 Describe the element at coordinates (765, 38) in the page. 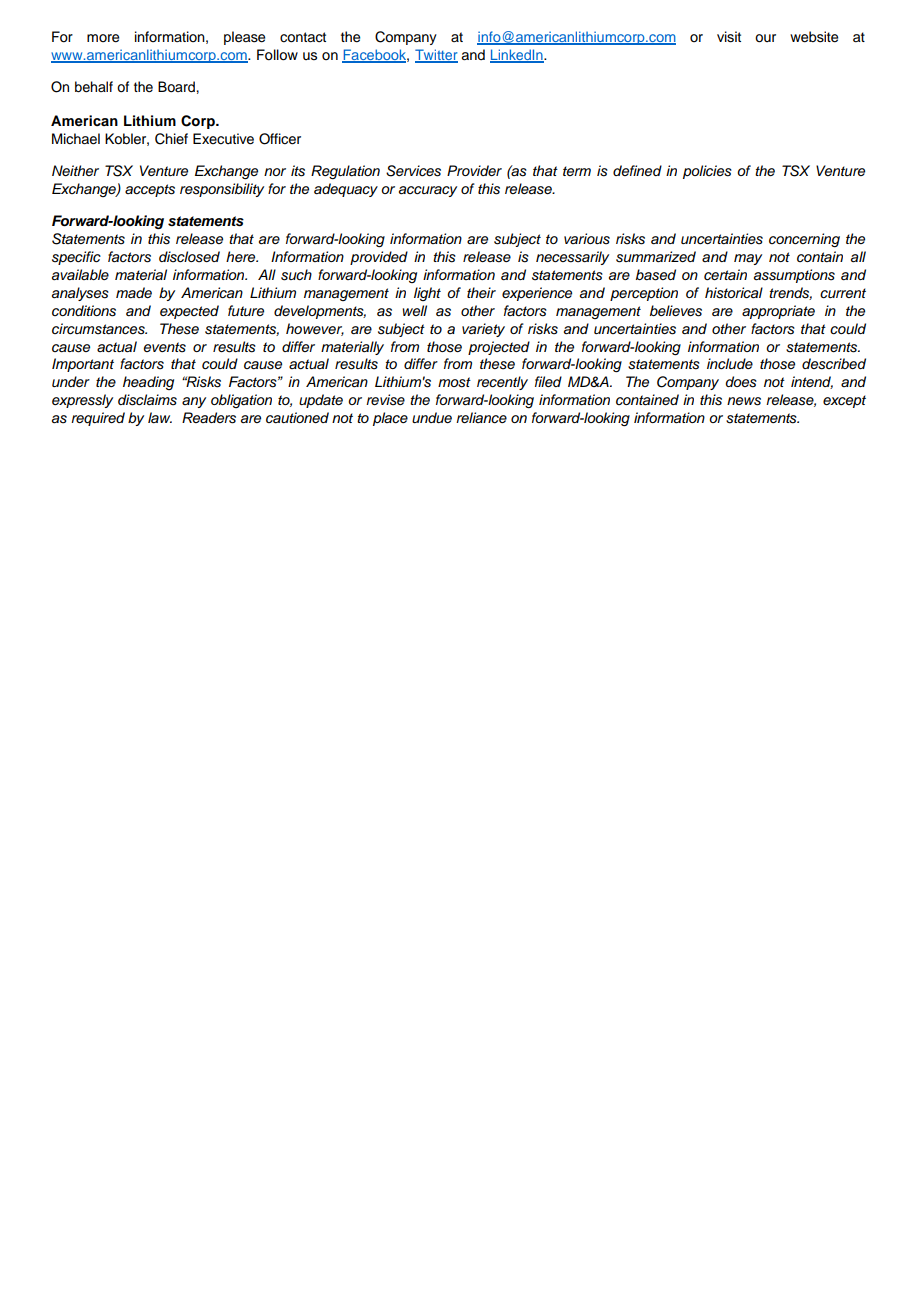

I see `our` at that location.
